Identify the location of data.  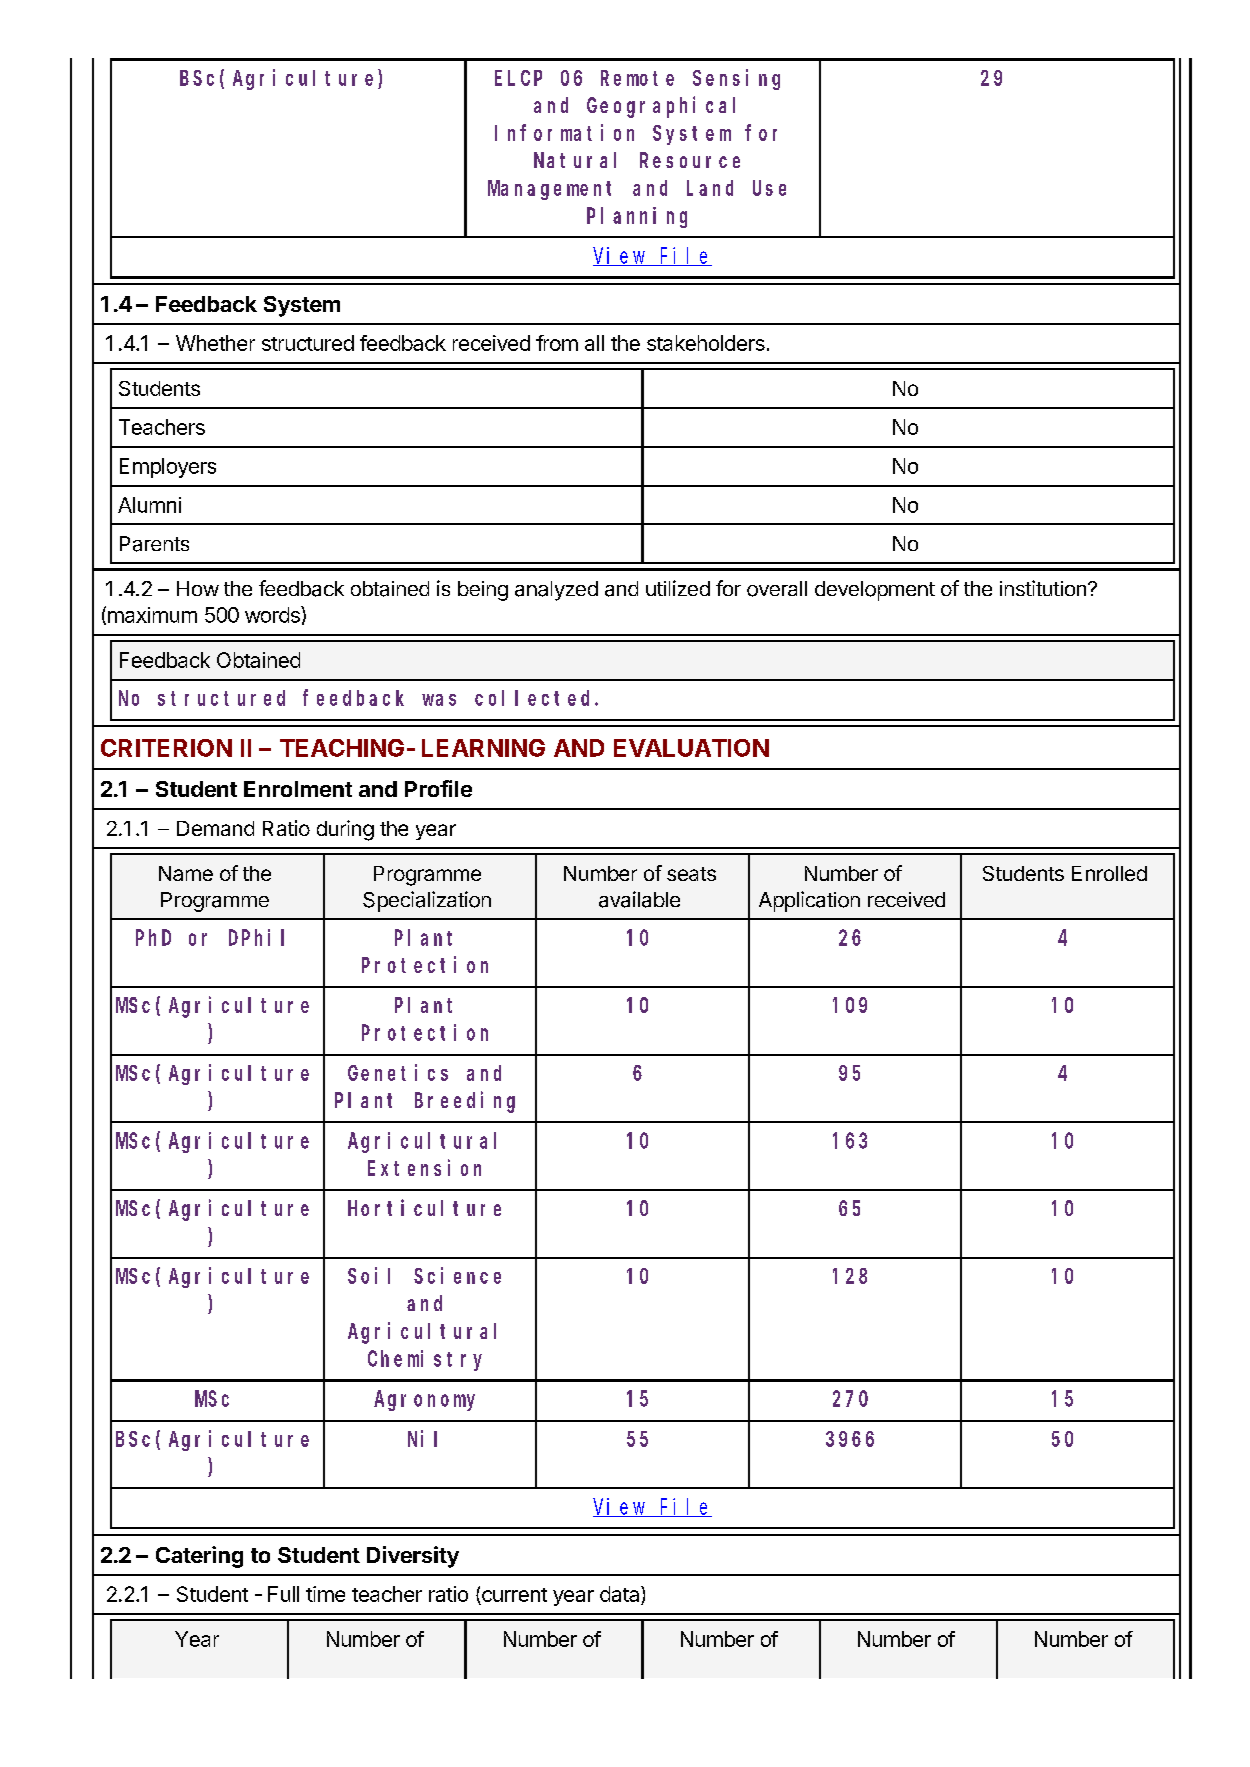
(621, 1594).
